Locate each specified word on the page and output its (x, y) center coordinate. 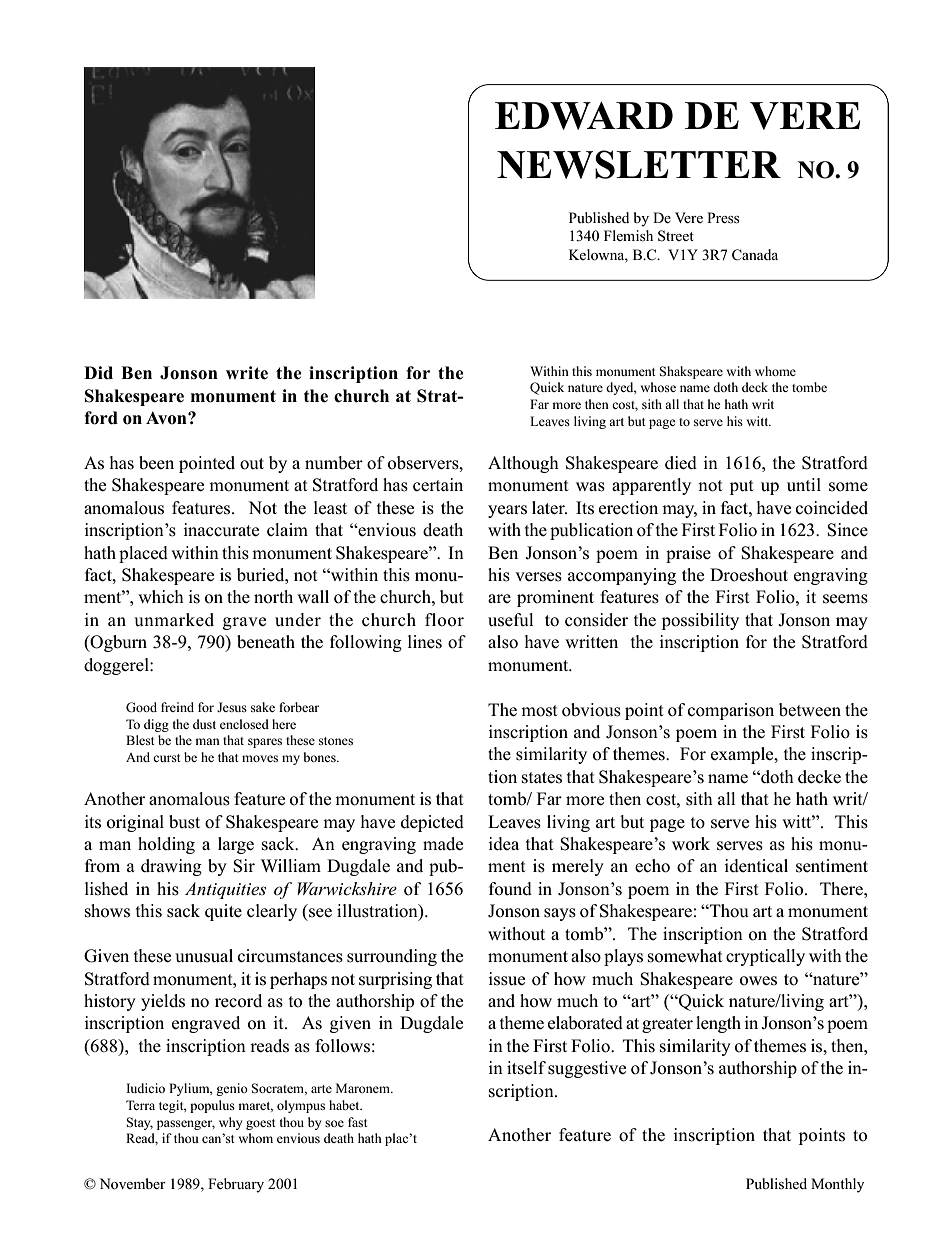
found (510, 889)
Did (98, 372)
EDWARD (584, 116)
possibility (700, 621)
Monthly (837, 1185)
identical (756, 866)
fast (358, 1122)
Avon (167, 418)
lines (425, 642)
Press (723, 218)
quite (223, 912)
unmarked (174, 620)
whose (658, 387)
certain (438, 485)
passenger (186, 1125)
